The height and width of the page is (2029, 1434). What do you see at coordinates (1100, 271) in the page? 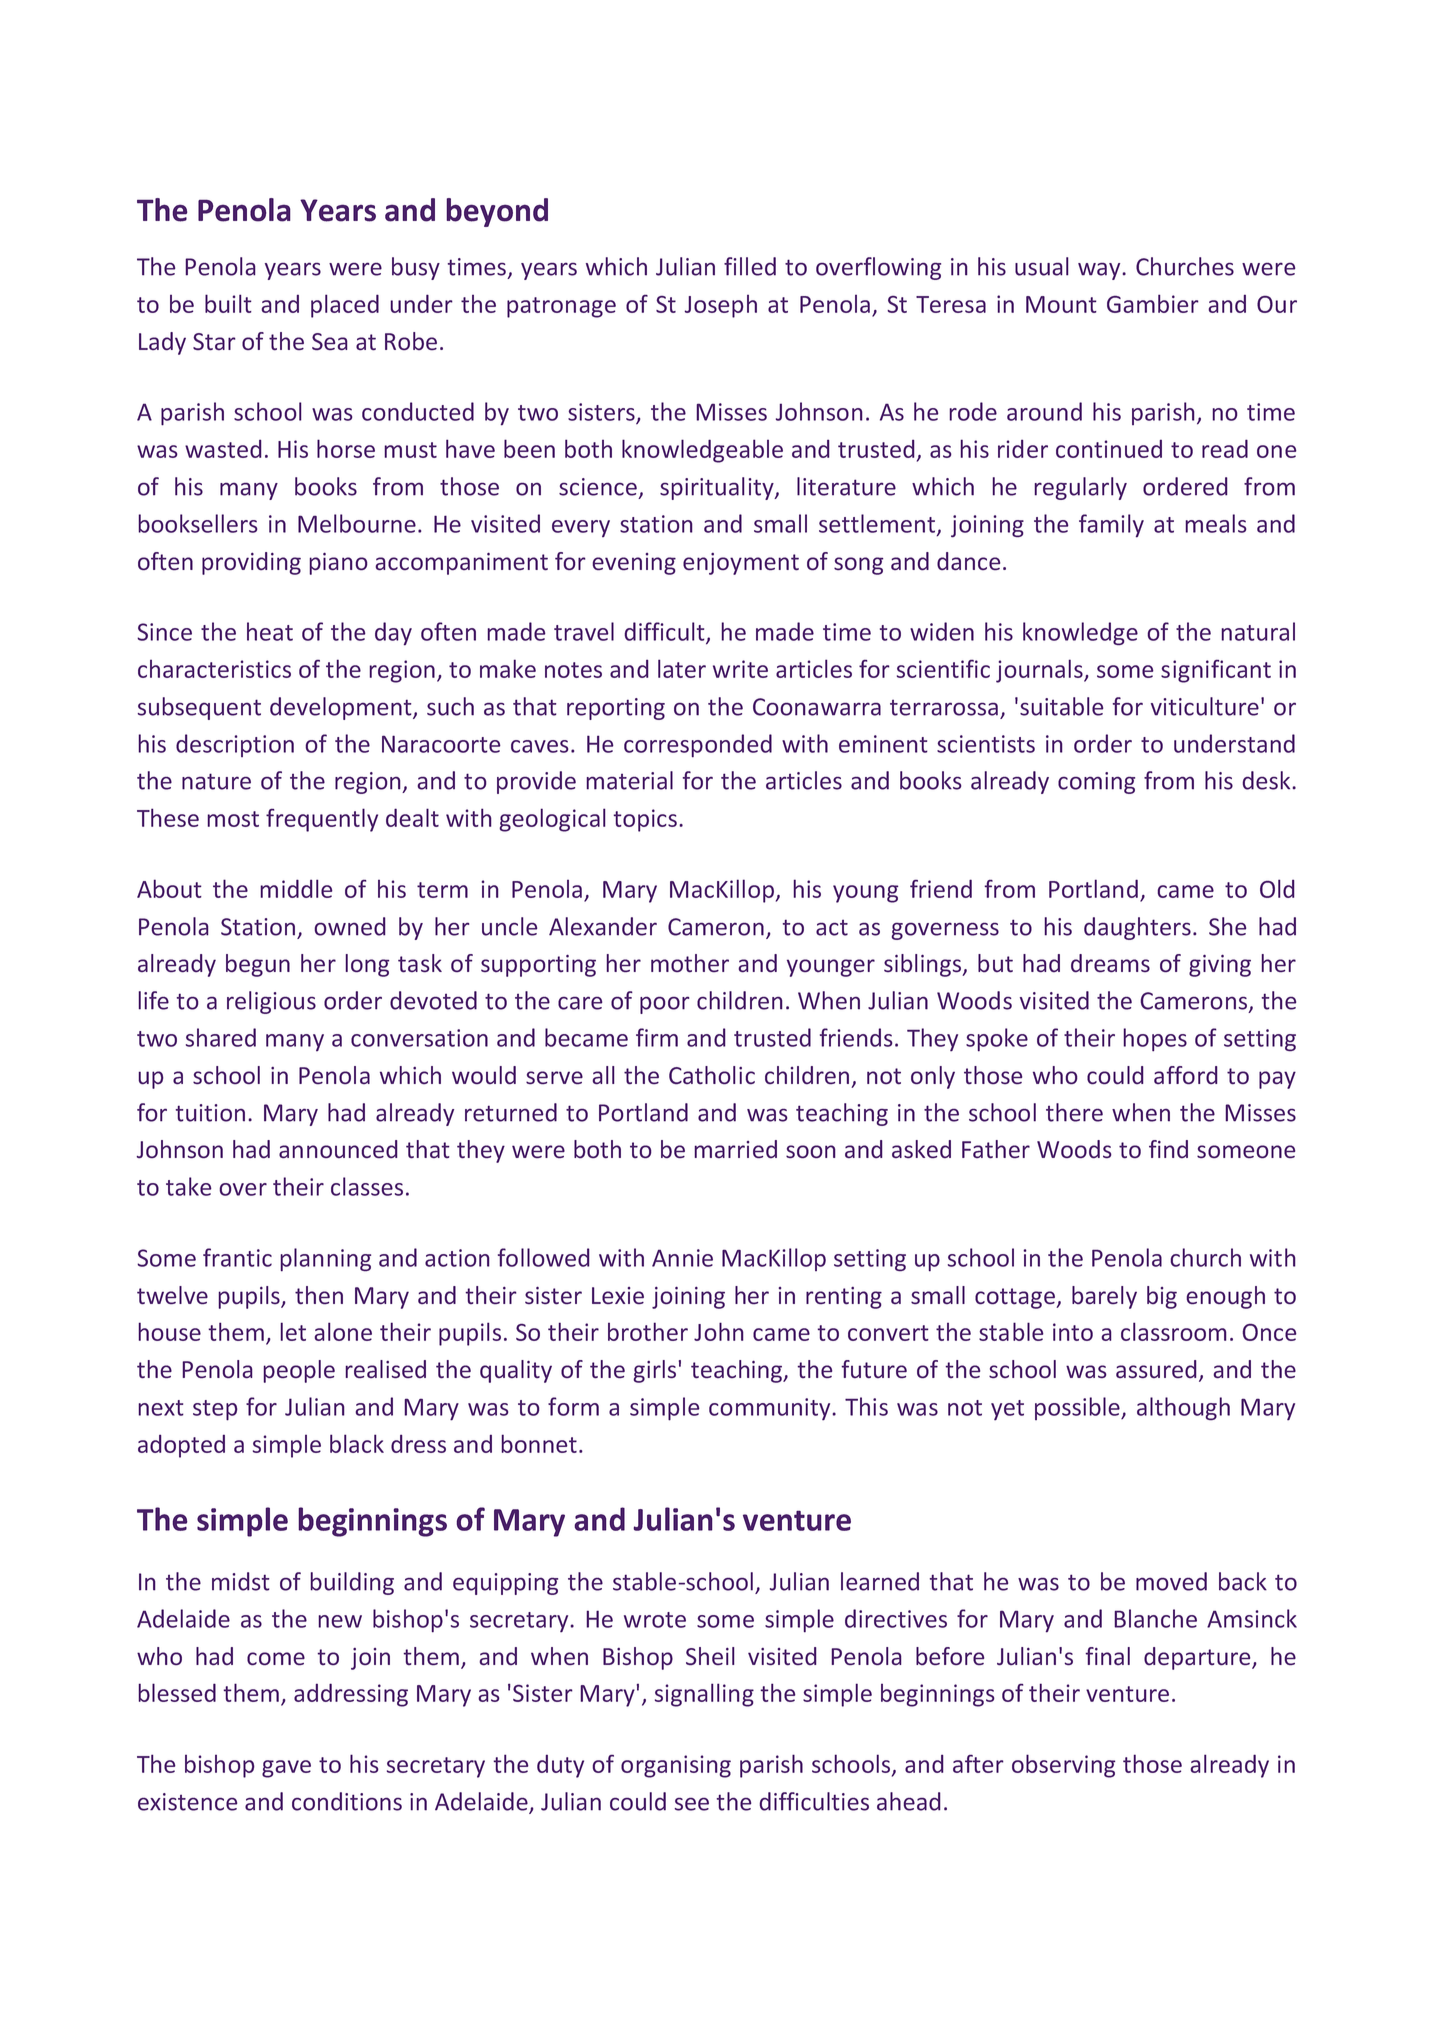
I see `way` at bounding box center [1100, 271].
